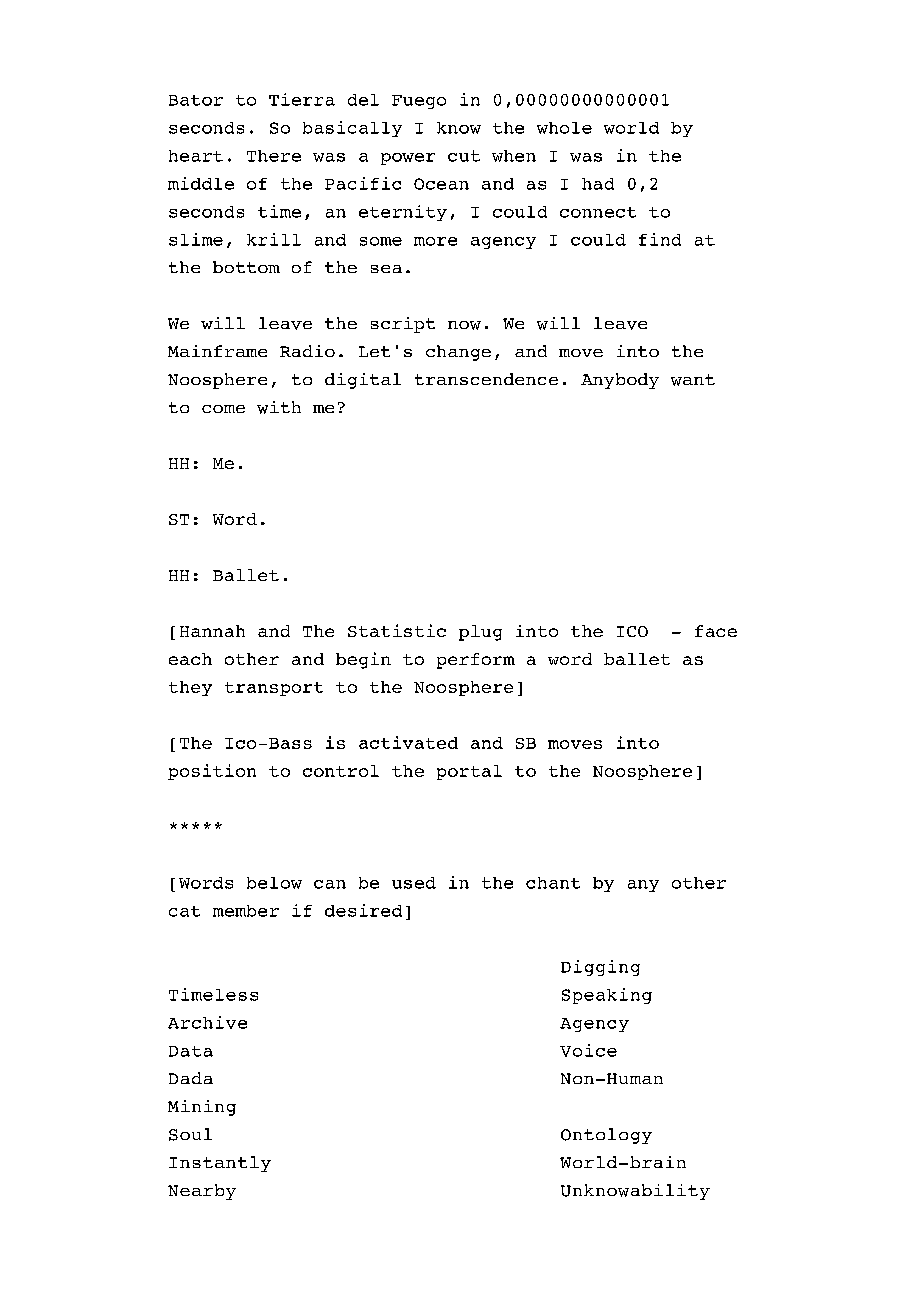 This screenshot has width=924, height=1308. Describe the element at coordinates (598, 184) in the screenshot. I see `had` at that location.
